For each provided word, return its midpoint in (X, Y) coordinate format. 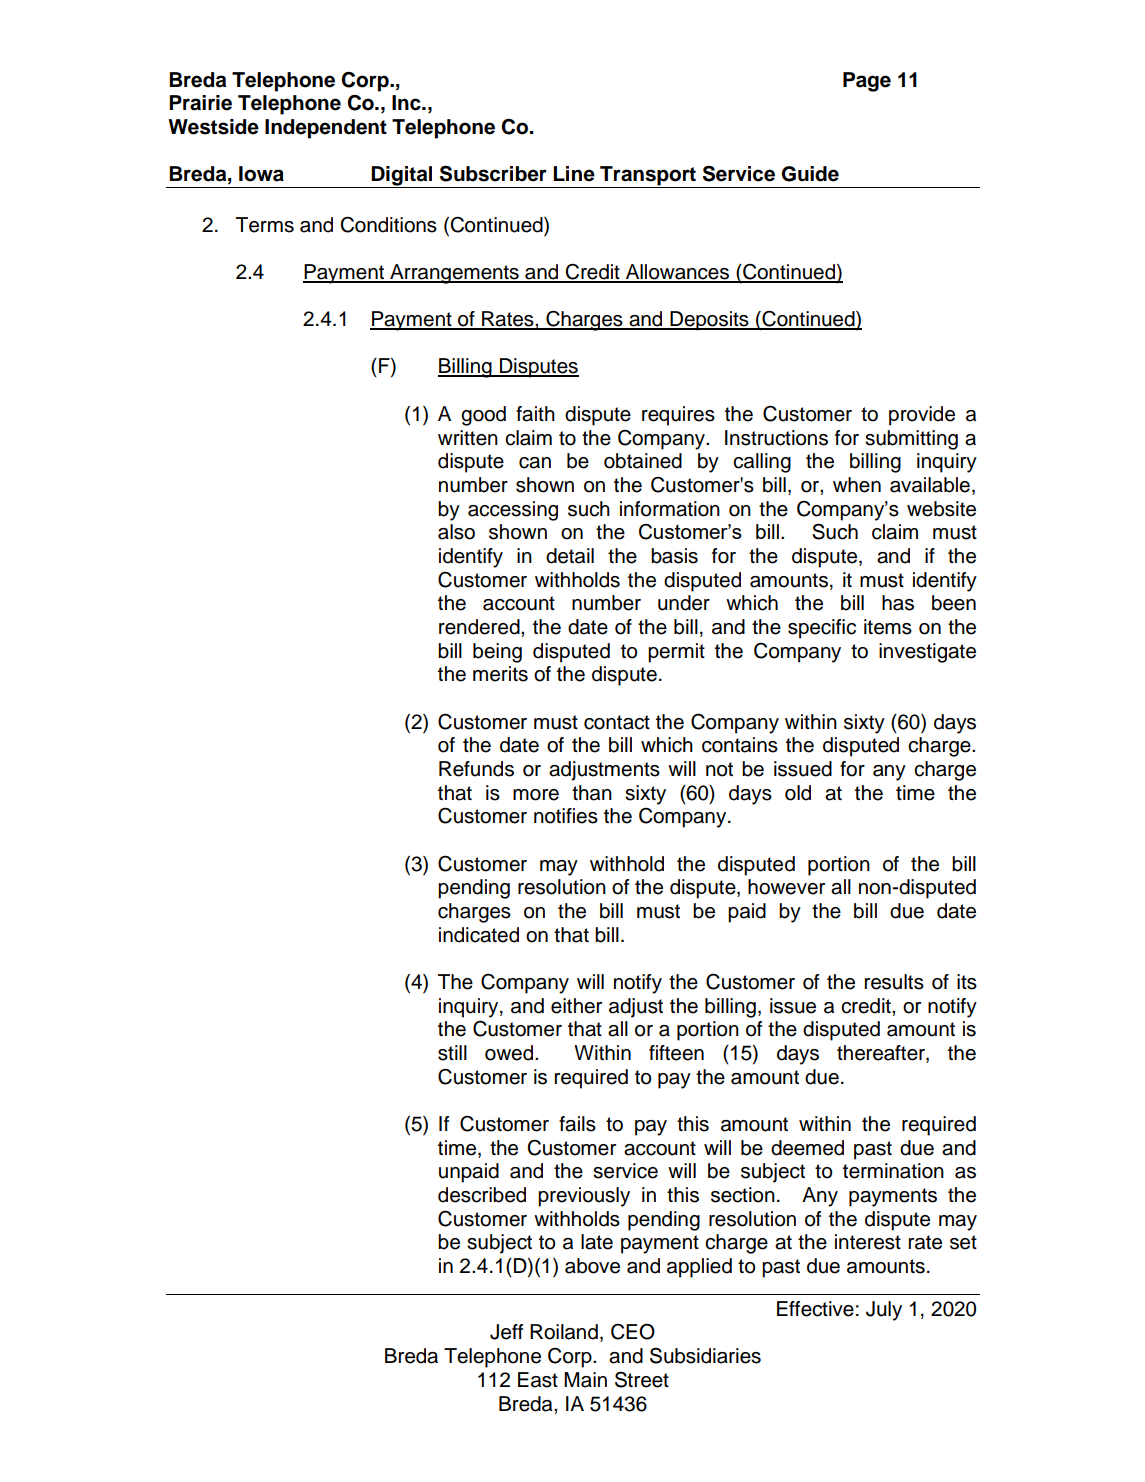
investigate (927, 653)
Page (867, 82)
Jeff (506, 1332)
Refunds (476, 769)
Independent (326, 129)
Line (574, 174)
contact (617, 722)
